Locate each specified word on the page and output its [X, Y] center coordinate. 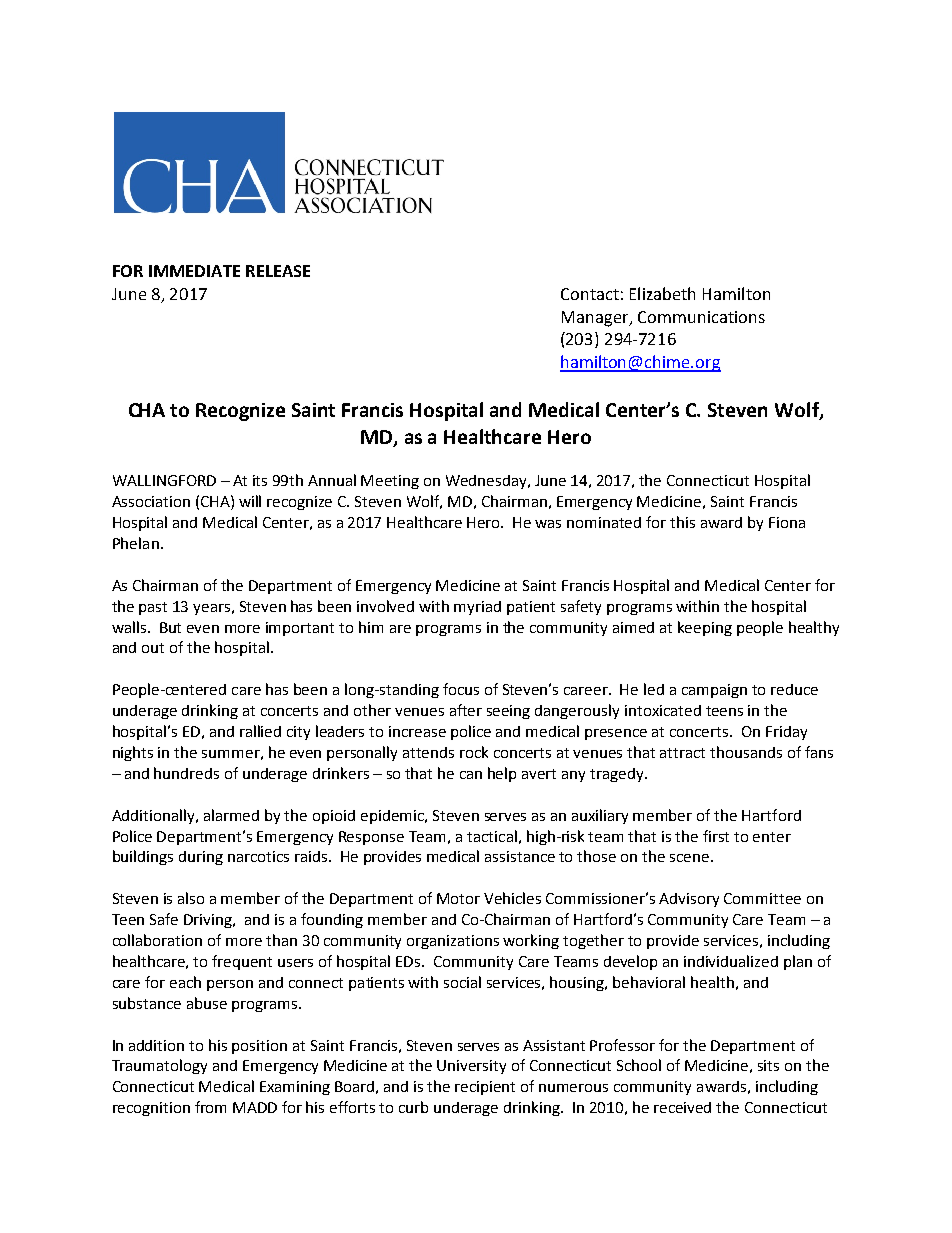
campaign [714, 691]
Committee [762, 898]
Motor [458, 898]
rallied [260, 731]
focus [461, 689]
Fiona [787, 522]
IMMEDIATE [194, 271]
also [191, 898]
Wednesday [488, 482]
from [210, 1107]
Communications [701, 317]
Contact [590, 294]
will [250, 501]
